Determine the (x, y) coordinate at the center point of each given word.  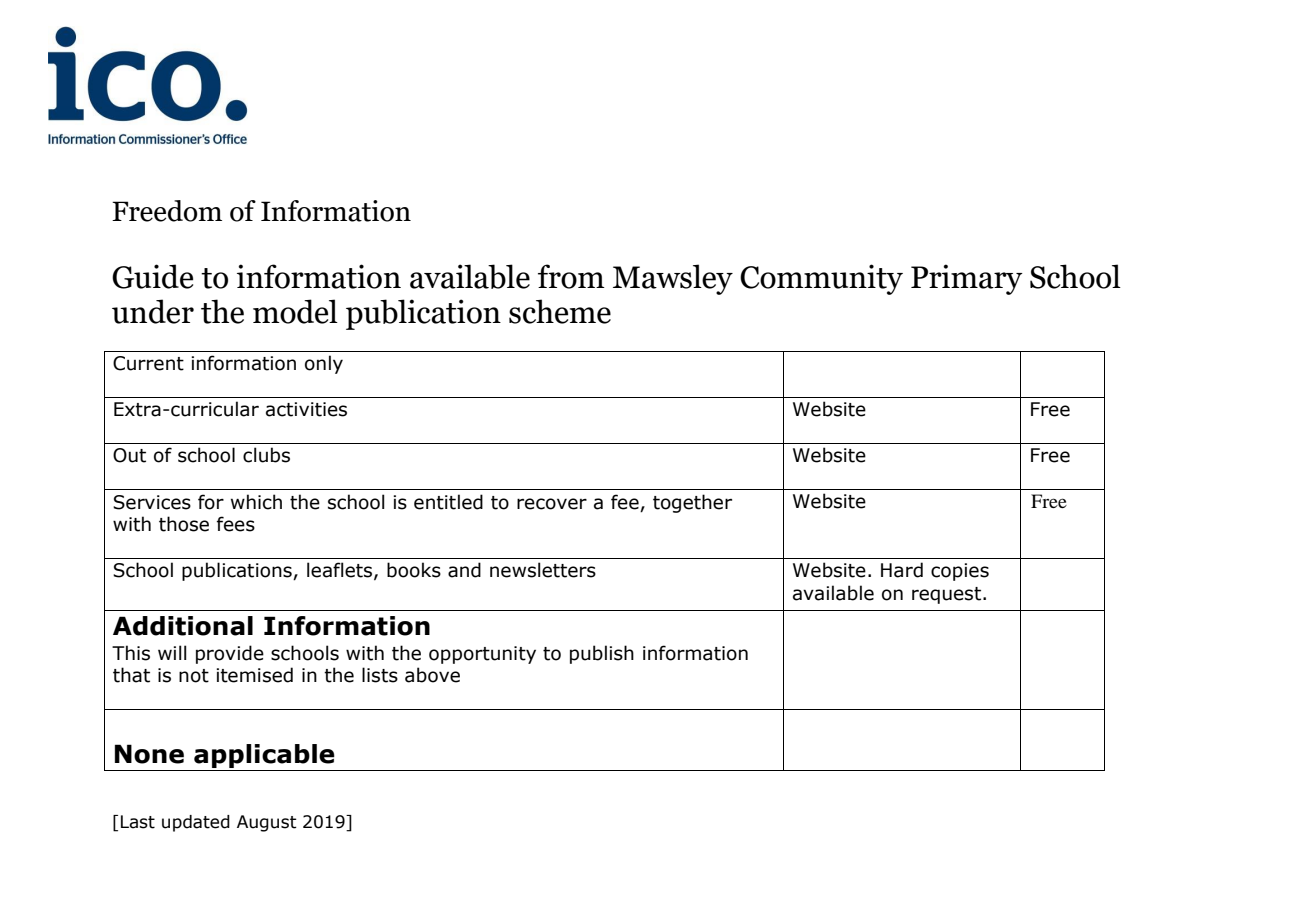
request (946, 595)
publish (602, 654)
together (692, 503)
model (295, 311)
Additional (183, 626)
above (432, 675)
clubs (266, 455)
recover (552, 504)
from (571, 276)
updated (196, 823)
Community (821, 279)
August (267, 823)
